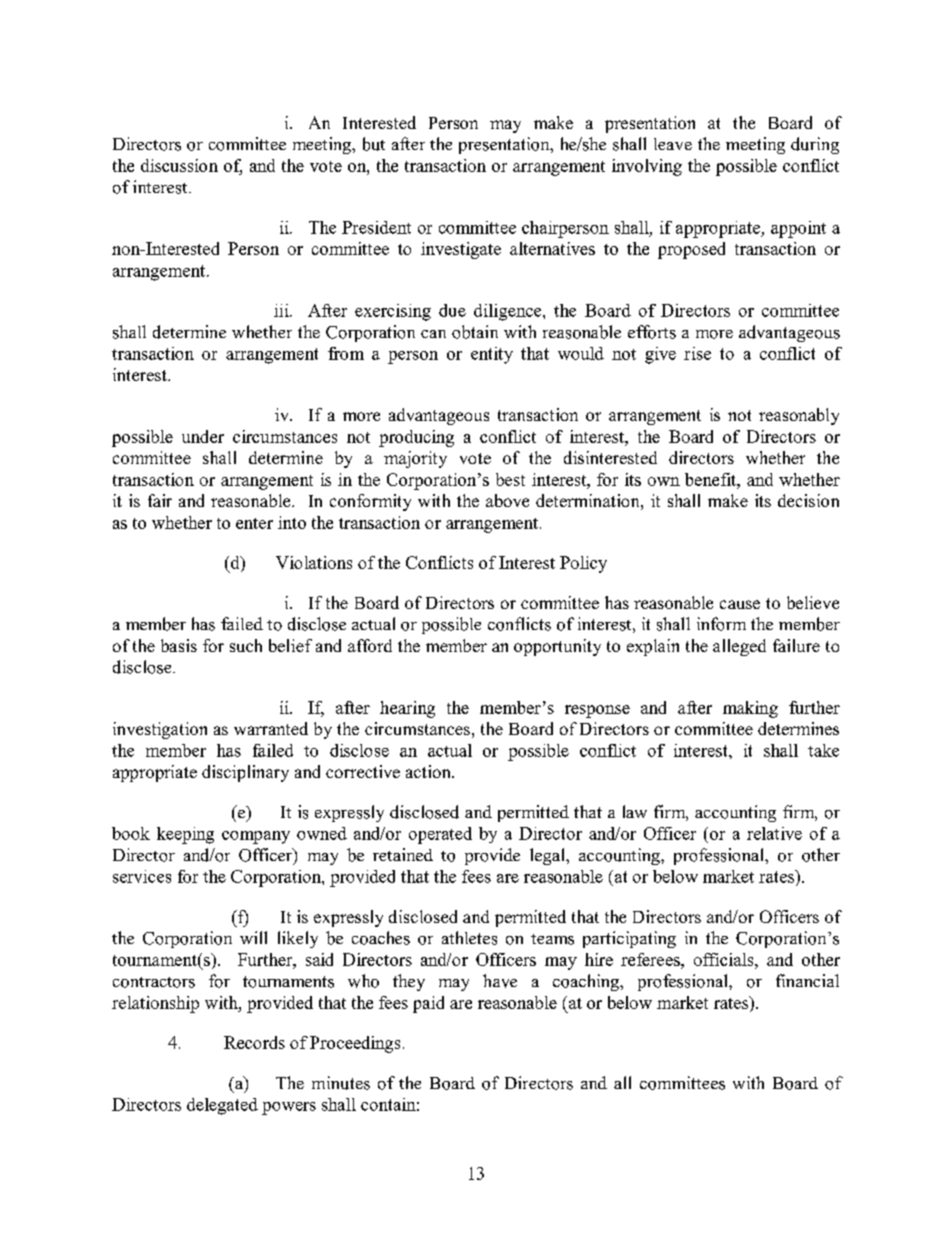 This screenshot has height=1233, width=952. Describe the element at coordinates (673, 144) in the screenshot. I see `leave` at that location.
